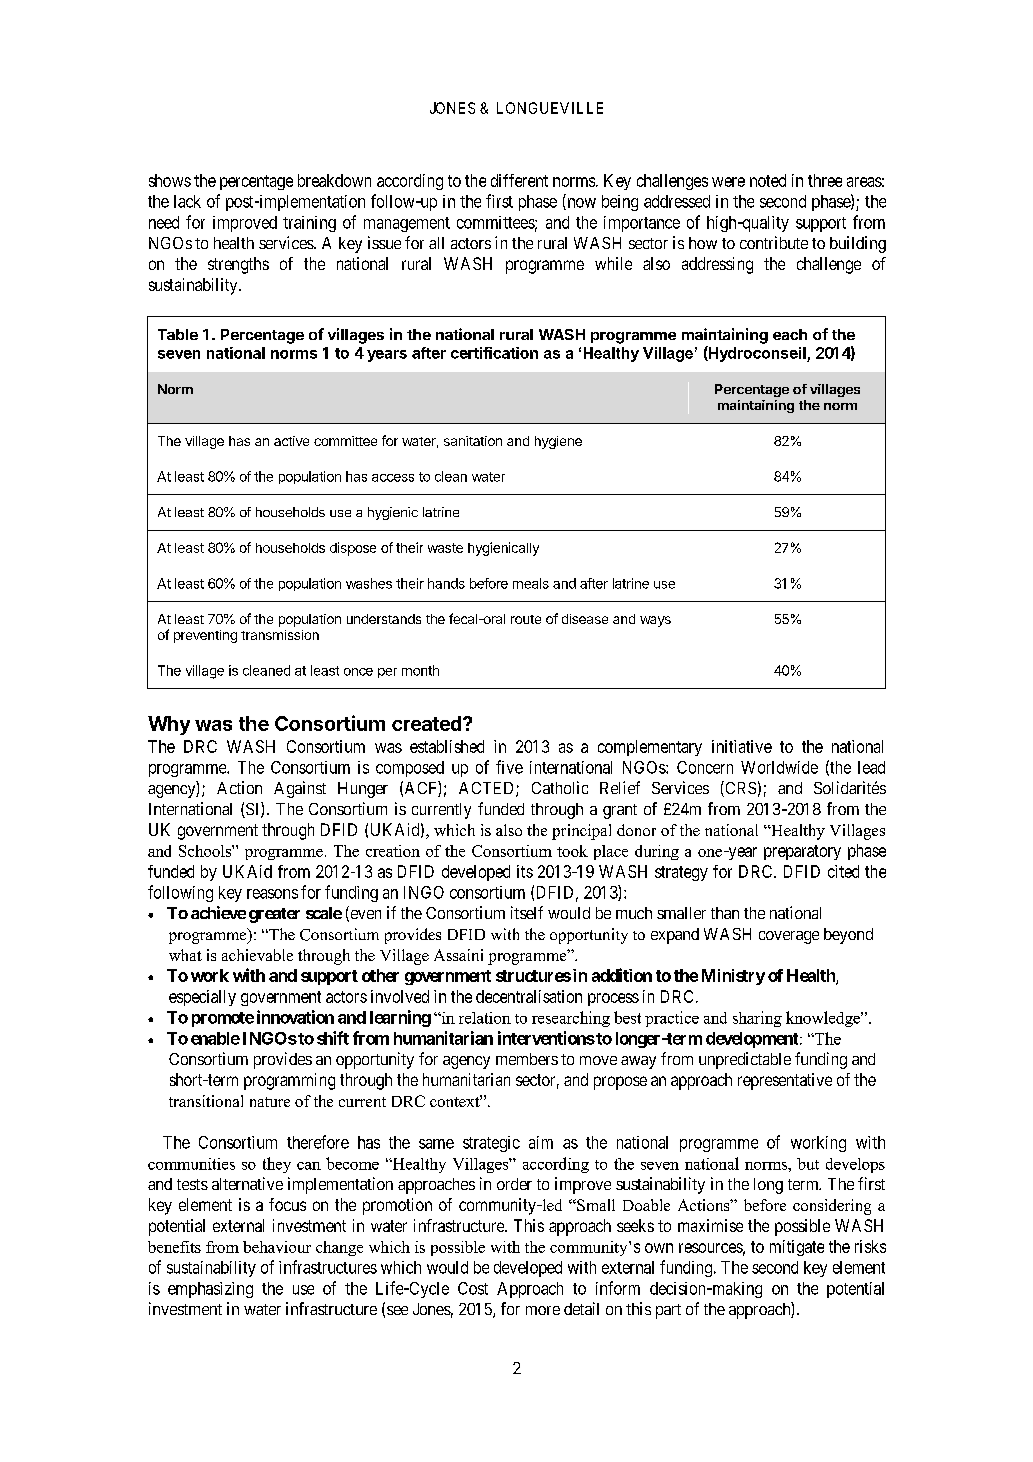  Describe the element at coordinates (210, 1290) in the document. I see `emphasizing` at that location.
